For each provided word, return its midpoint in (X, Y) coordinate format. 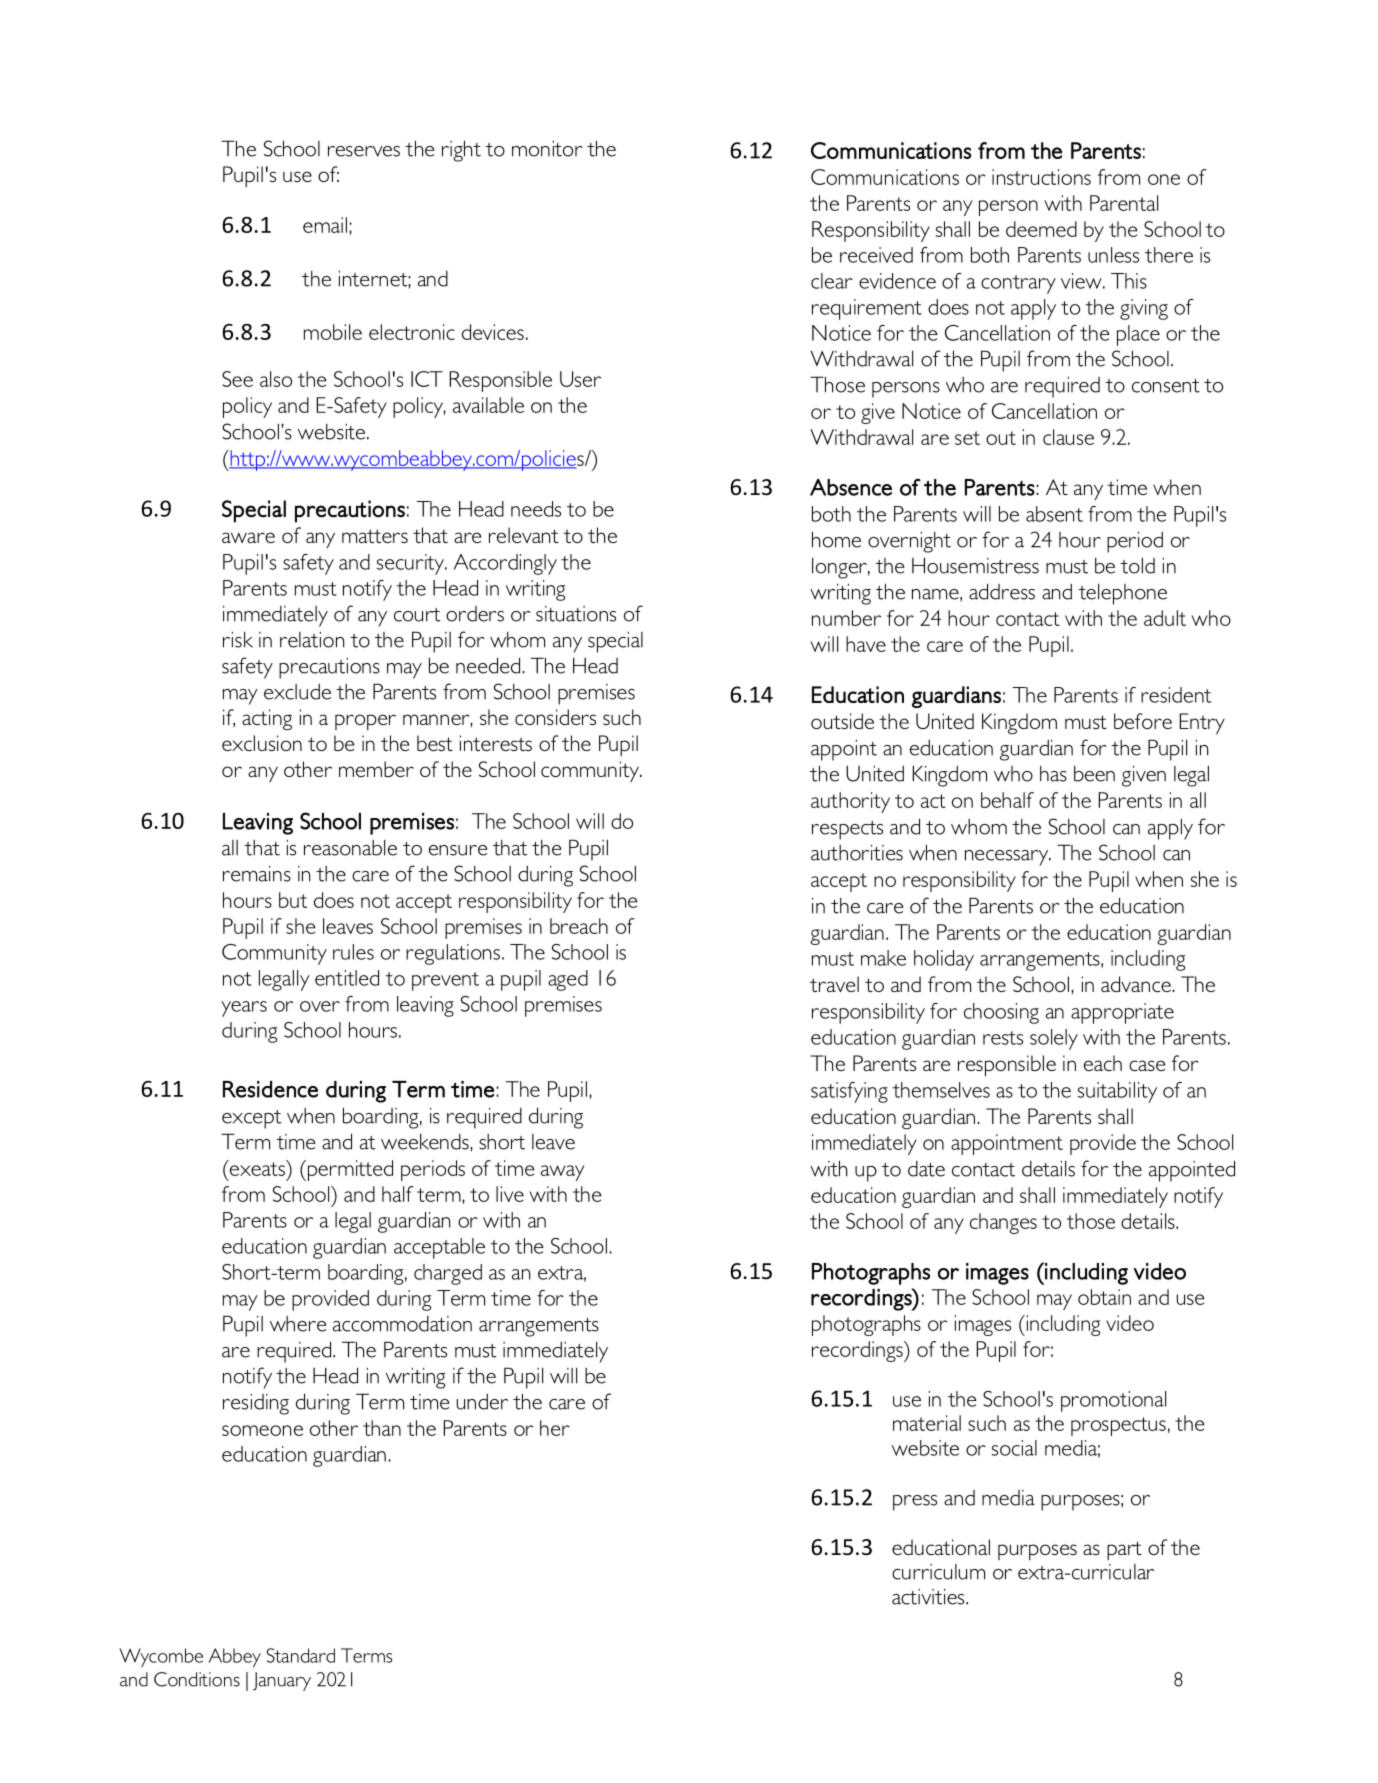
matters (375, 536)
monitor (547, 148)
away (562, 1173)
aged (568, 980)
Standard (301, 1655)
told (1137, 565)
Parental (1124, 203)
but (293, 900)
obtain (1104, 1297)
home (836, 539)
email (325, 225)
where (298, 1324)
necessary (1008, 858)
